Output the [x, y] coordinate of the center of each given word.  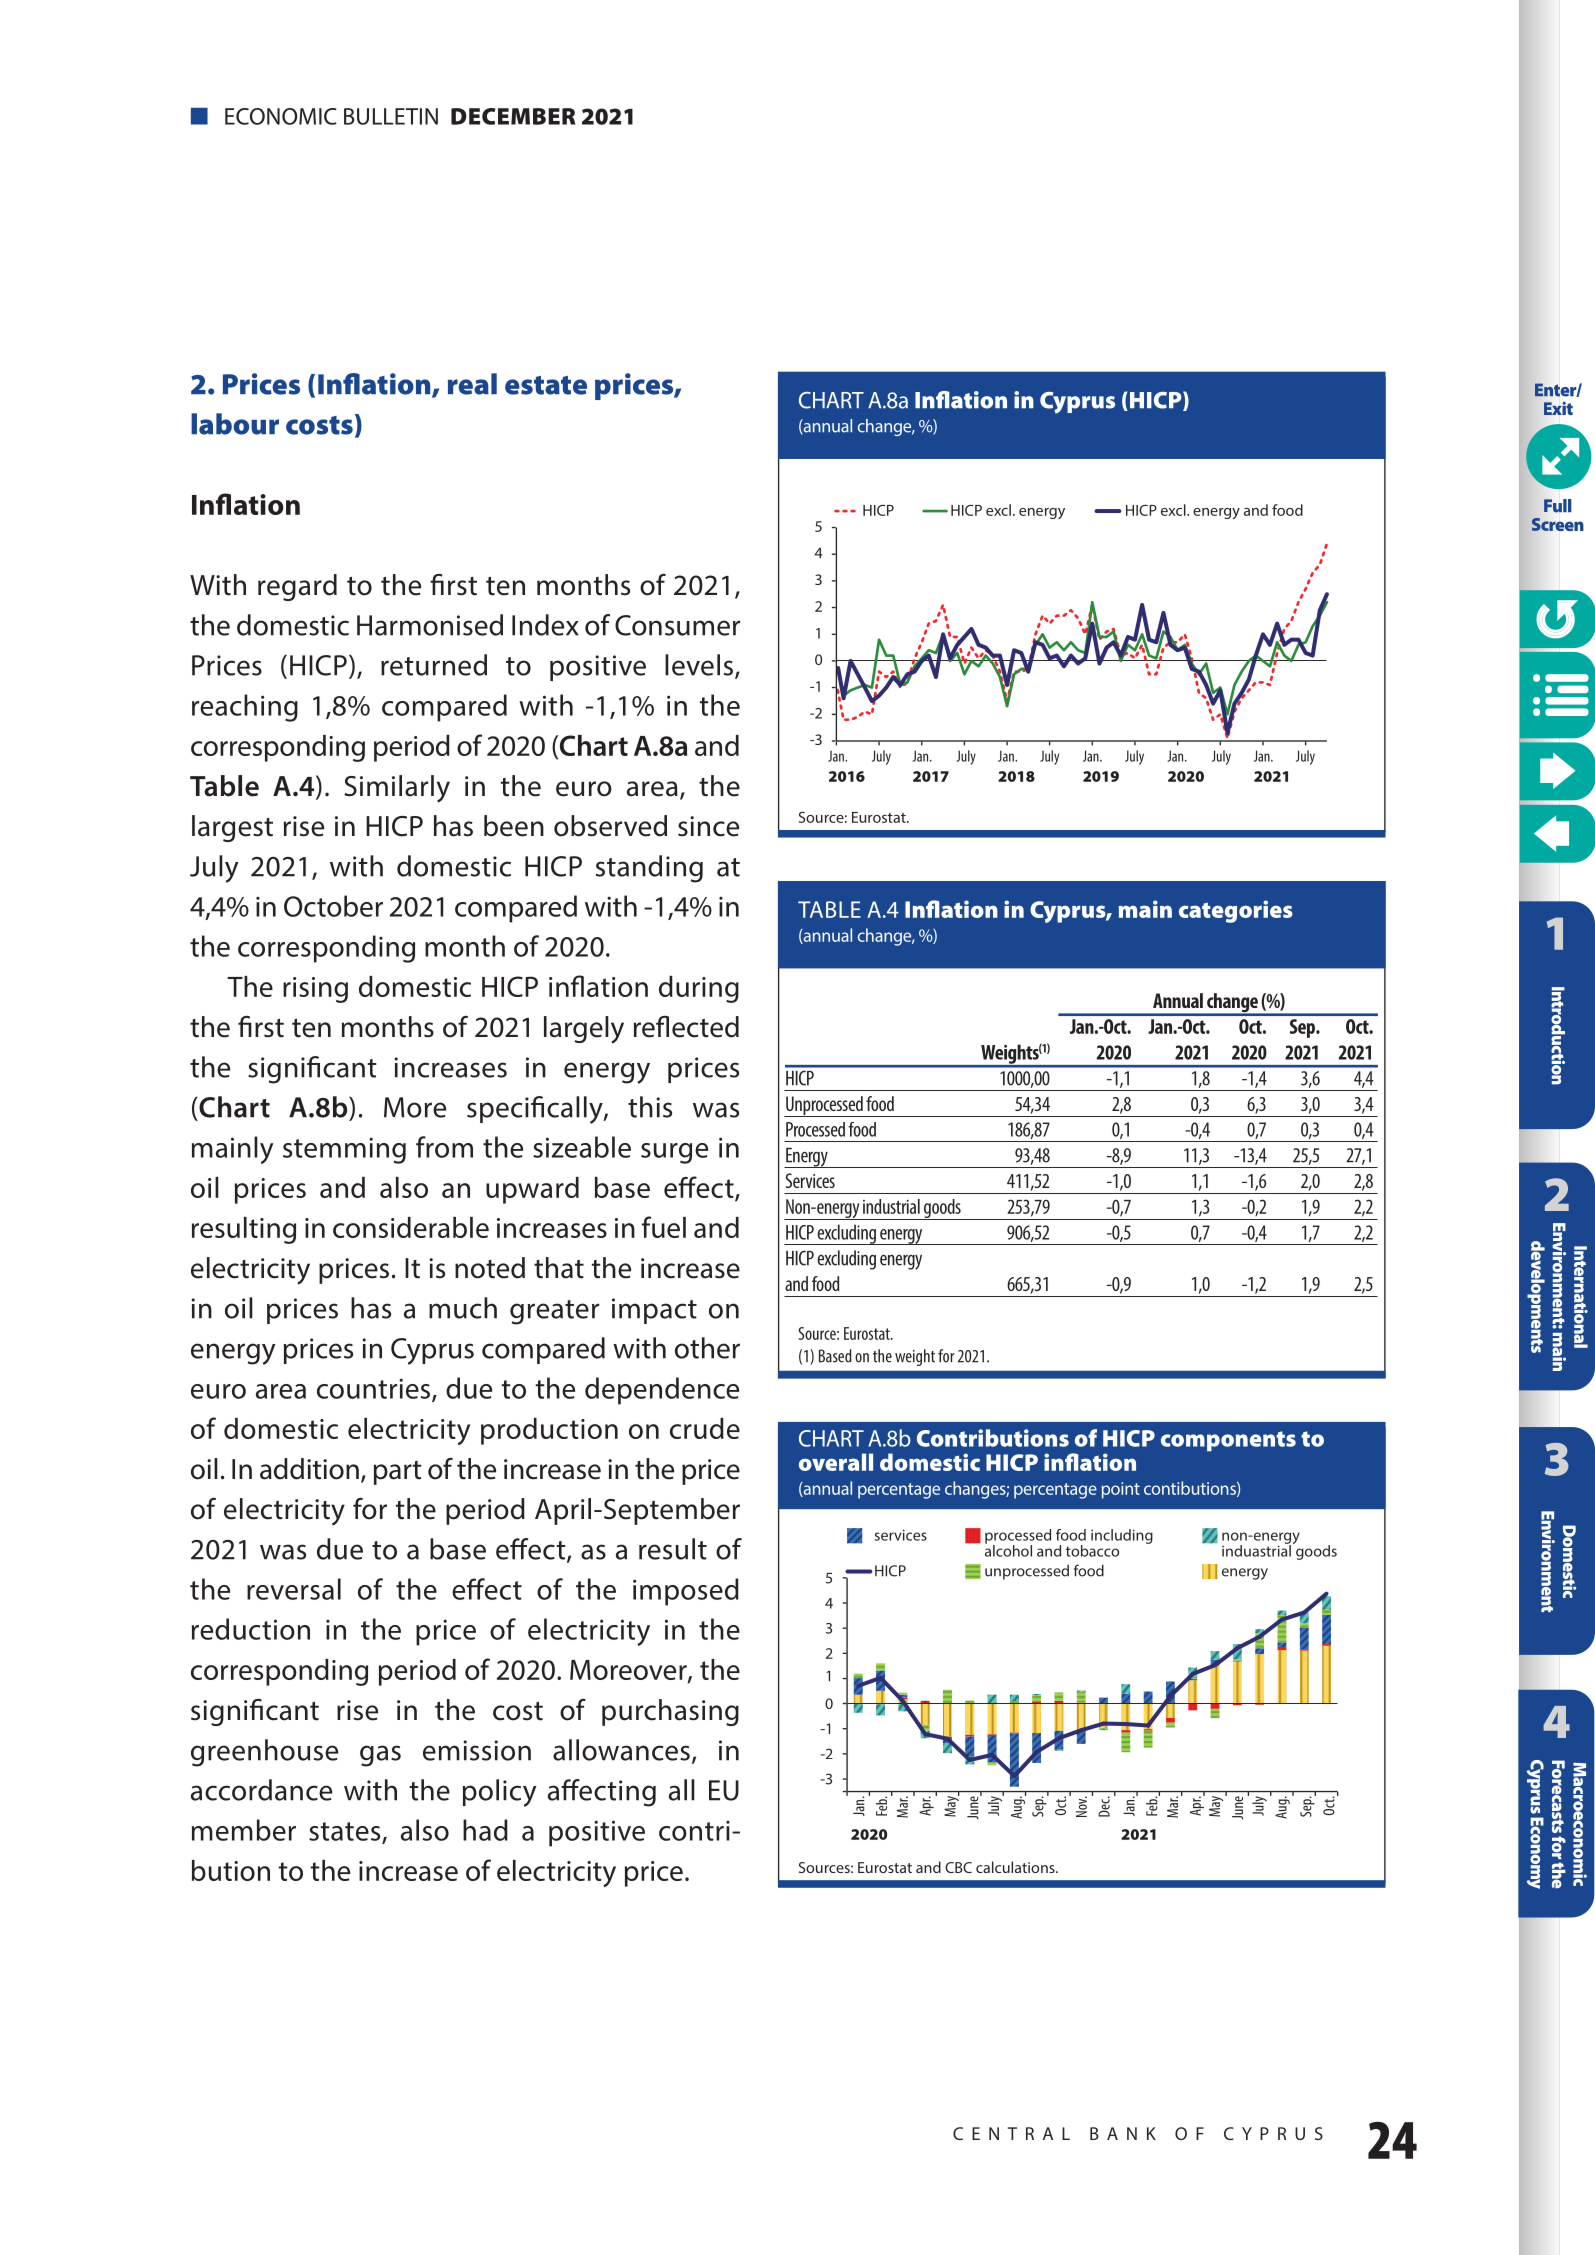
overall [836, 1462]
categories [1236, 911]
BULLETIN [391, 116]
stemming [344, 1150]
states [346, 1832]
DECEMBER [513, 116]
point [1121, 1490]
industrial [891, 1206]
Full [1557, 506]
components [1228, 1441]
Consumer [677, 625]
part [398, 1473]
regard [297, 587]
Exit [1558, 408]
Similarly [397, 789]
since [708, 826]
